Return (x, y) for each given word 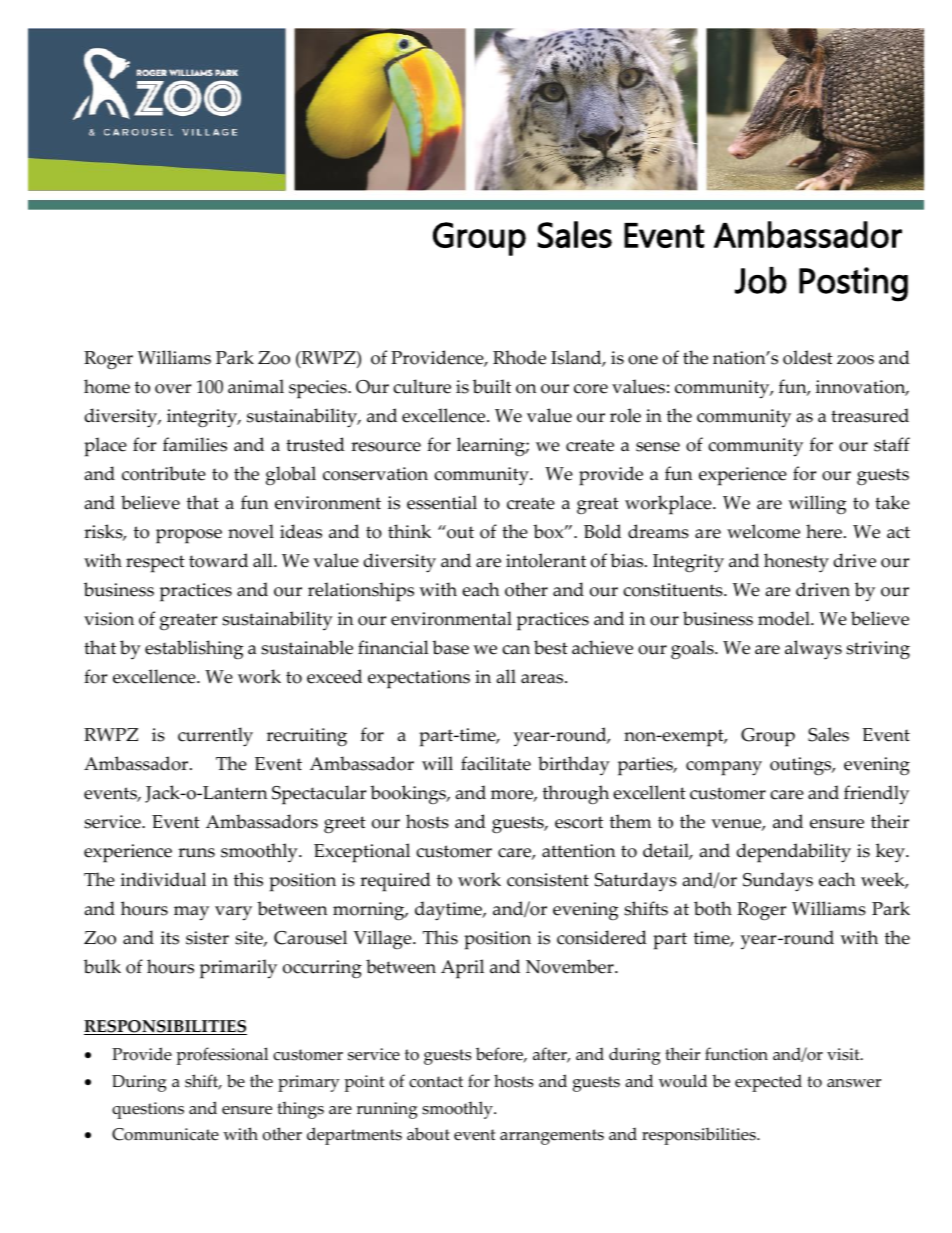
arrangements (552, 1137)
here (825, 531)
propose (189, 536)
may (191, 913)
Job (761, 280)
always (813, 650)
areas (543, 679)
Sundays (778, 882)
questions (148, 1110)
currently (215, 737)
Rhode (519, 357)
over (173, 389)
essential (442, 502)
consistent (548, 880)
